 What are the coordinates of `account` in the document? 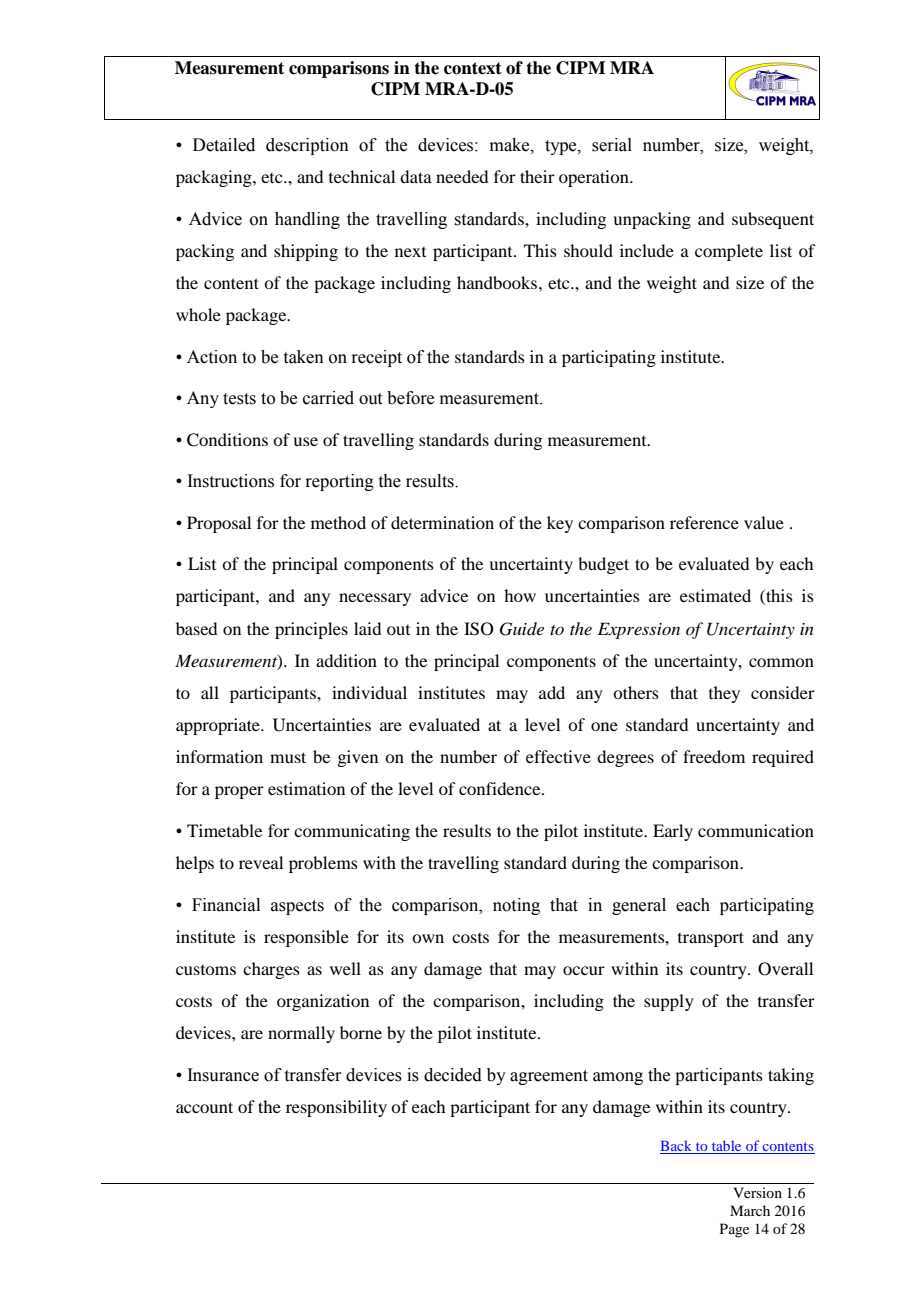 It's located at (204, 1107).
